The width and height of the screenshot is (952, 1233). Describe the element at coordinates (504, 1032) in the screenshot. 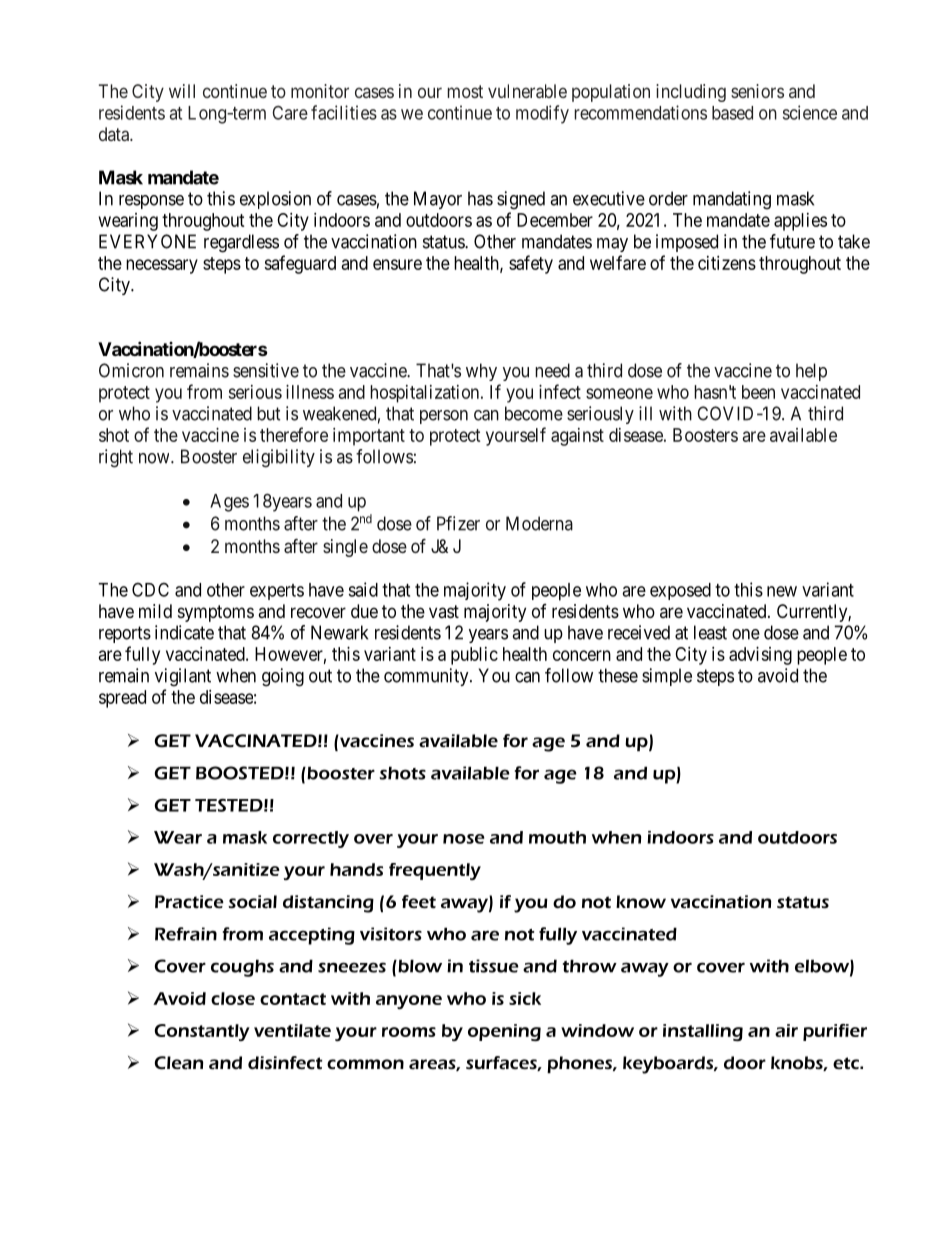

I see `opening` at that location.
